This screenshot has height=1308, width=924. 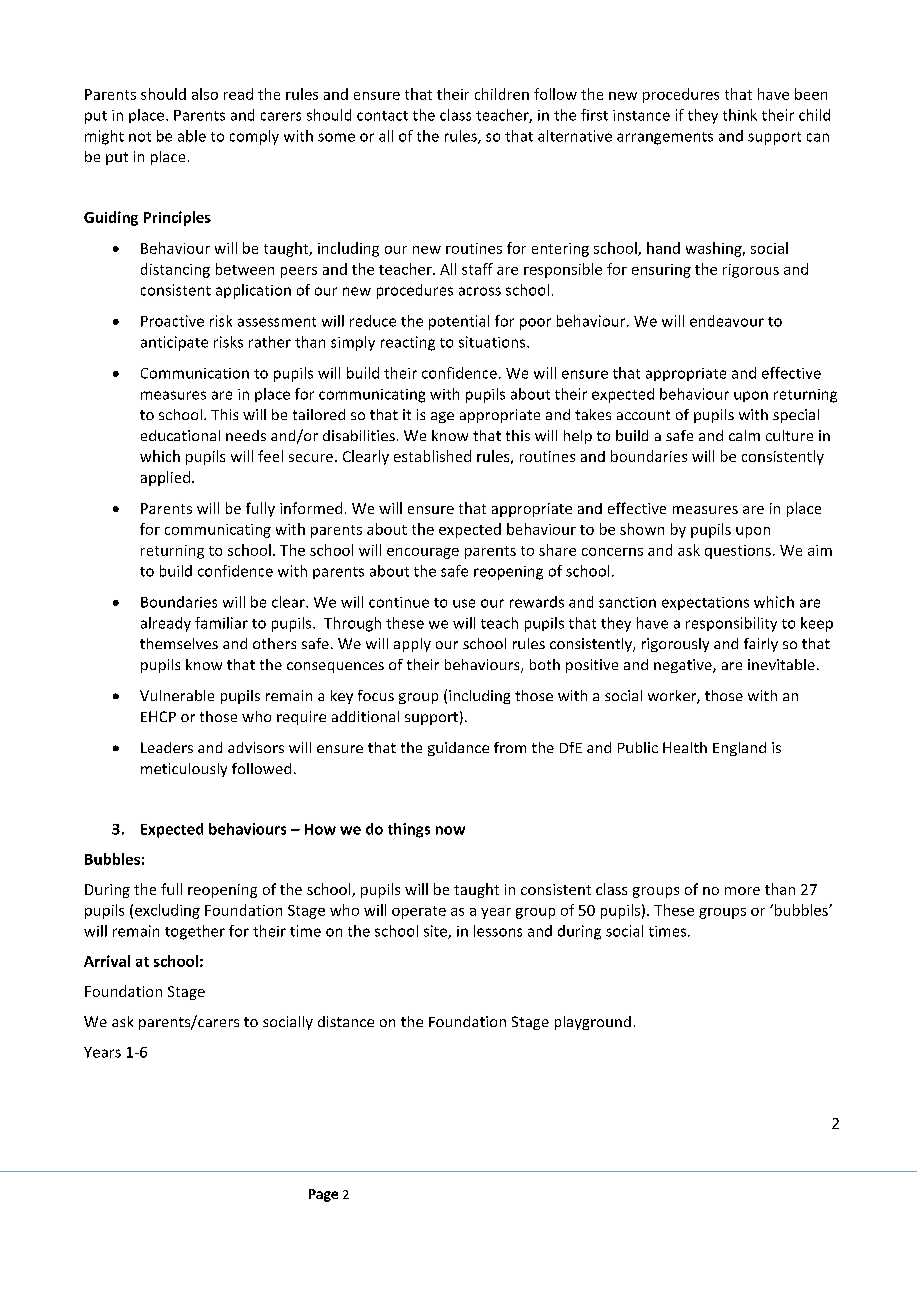 What do you see at coordinates (167, 911) in the screenshot?
I see `excluding` at bounding box center [167, 911].
